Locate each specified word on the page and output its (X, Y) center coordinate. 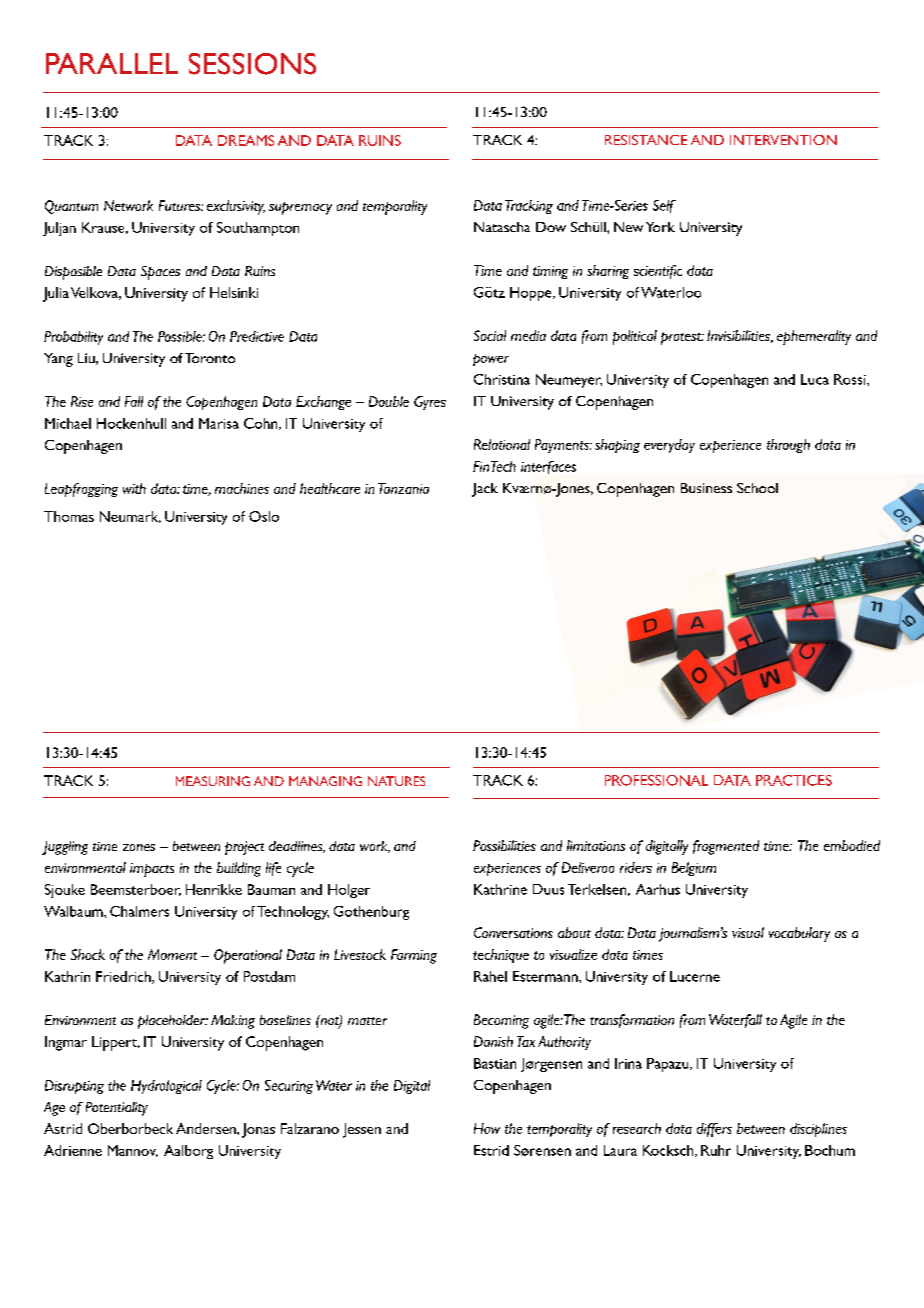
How (487, 1128)
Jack (485, 490)
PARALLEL (112, 63)
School (757, 488)
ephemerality (814, 337)
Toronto (210, 358)
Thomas (69, 516)
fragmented (726, 847)
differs (714, 1130)
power (491, 360)
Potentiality (117, 1109)
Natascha (502, 227)
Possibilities (504, 845)
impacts (152, 870)
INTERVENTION (783, 140)
